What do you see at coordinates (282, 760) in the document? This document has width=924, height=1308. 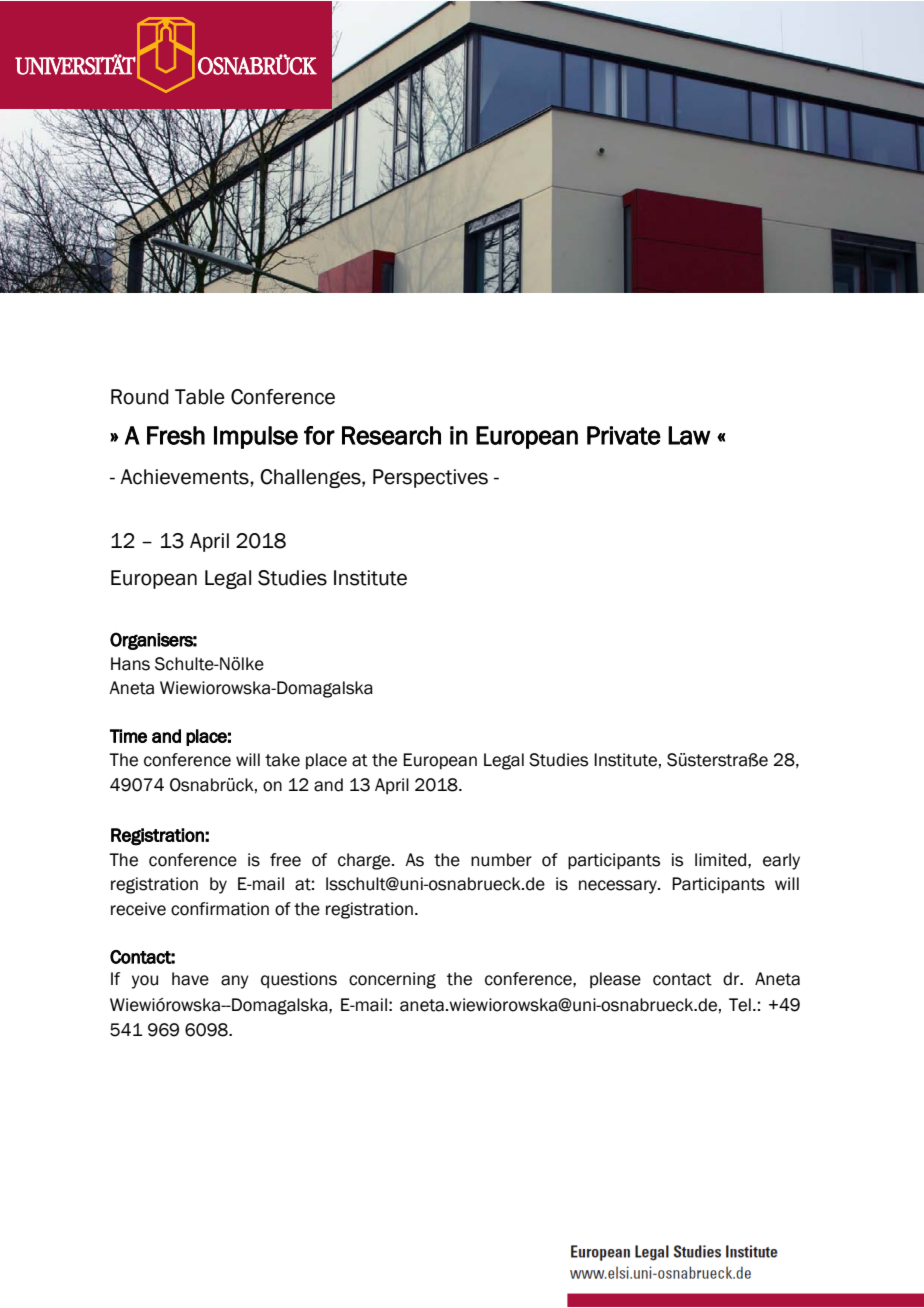 I see `take` at bounding box center [282, 760].
